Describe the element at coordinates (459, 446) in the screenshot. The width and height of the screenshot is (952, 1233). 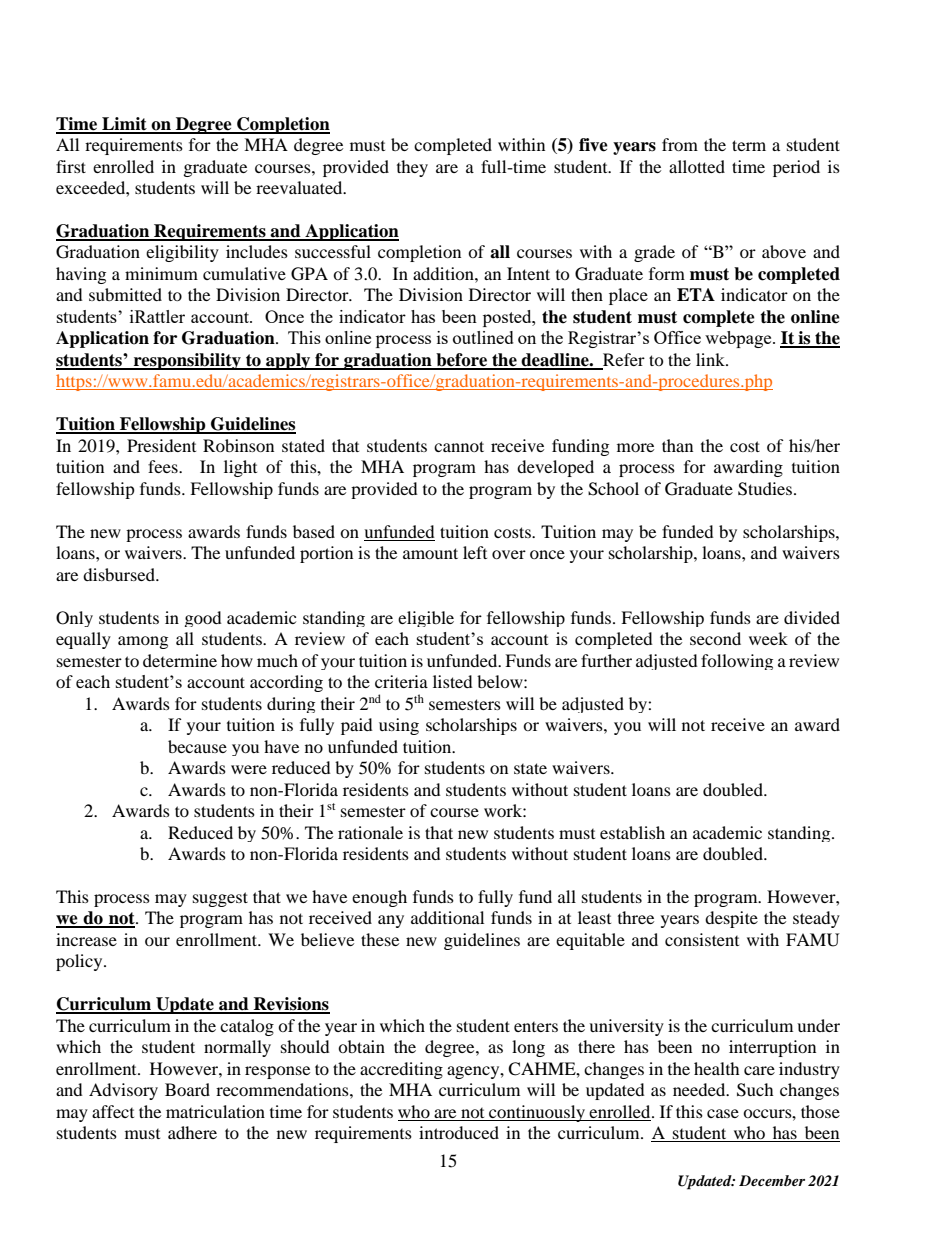
I see `cannot` at that location.
